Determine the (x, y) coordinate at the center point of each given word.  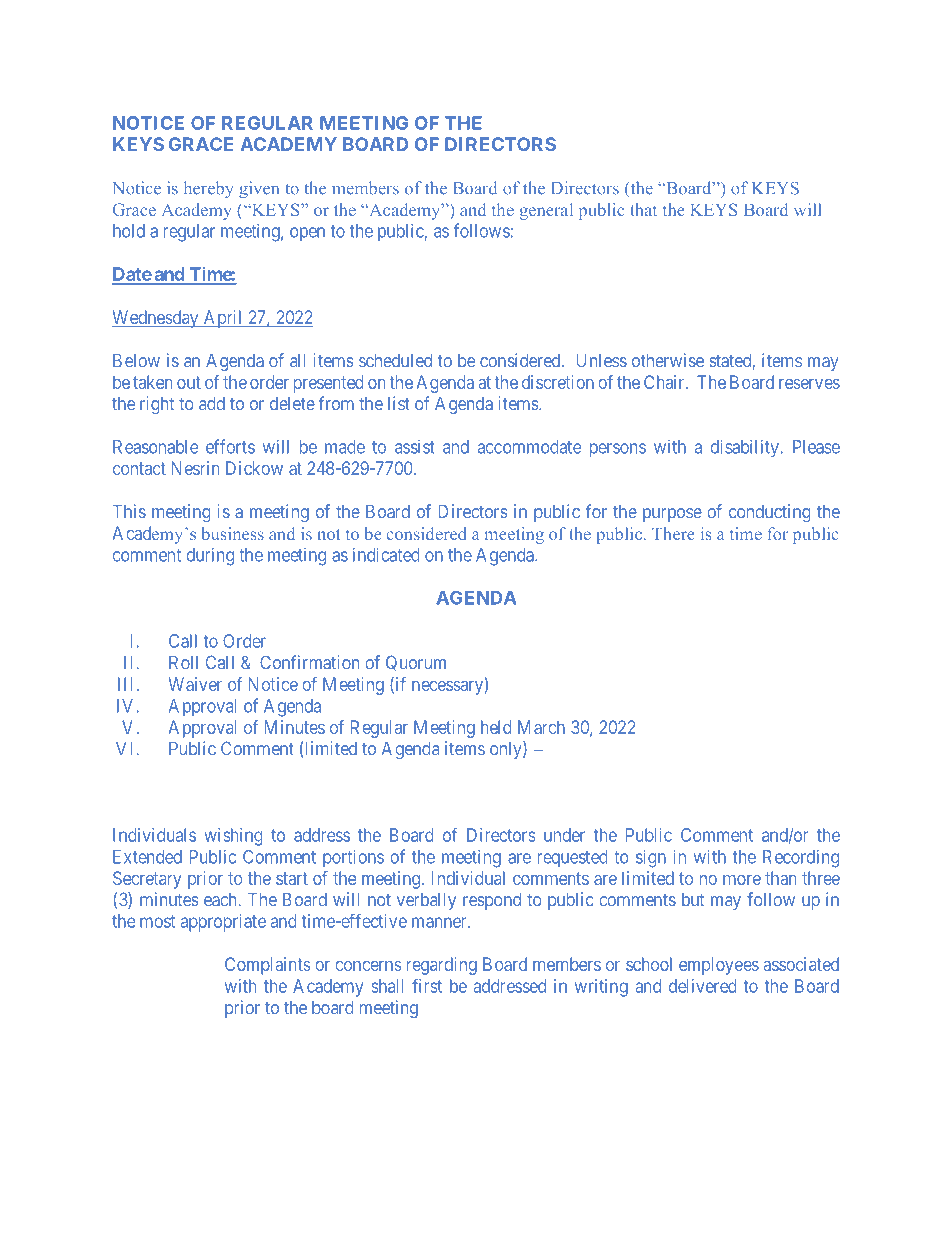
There (673, 533)
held (496, 727)
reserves (809, 384)
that (644, 209)
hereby (209, 189)
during (210, 556)
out (189, 382)
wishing (233, 837)
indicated (386, 554)
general (546, 211)
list (399, 403)
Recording (801, 858)
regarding (442, 966)
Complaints (267, 966)
